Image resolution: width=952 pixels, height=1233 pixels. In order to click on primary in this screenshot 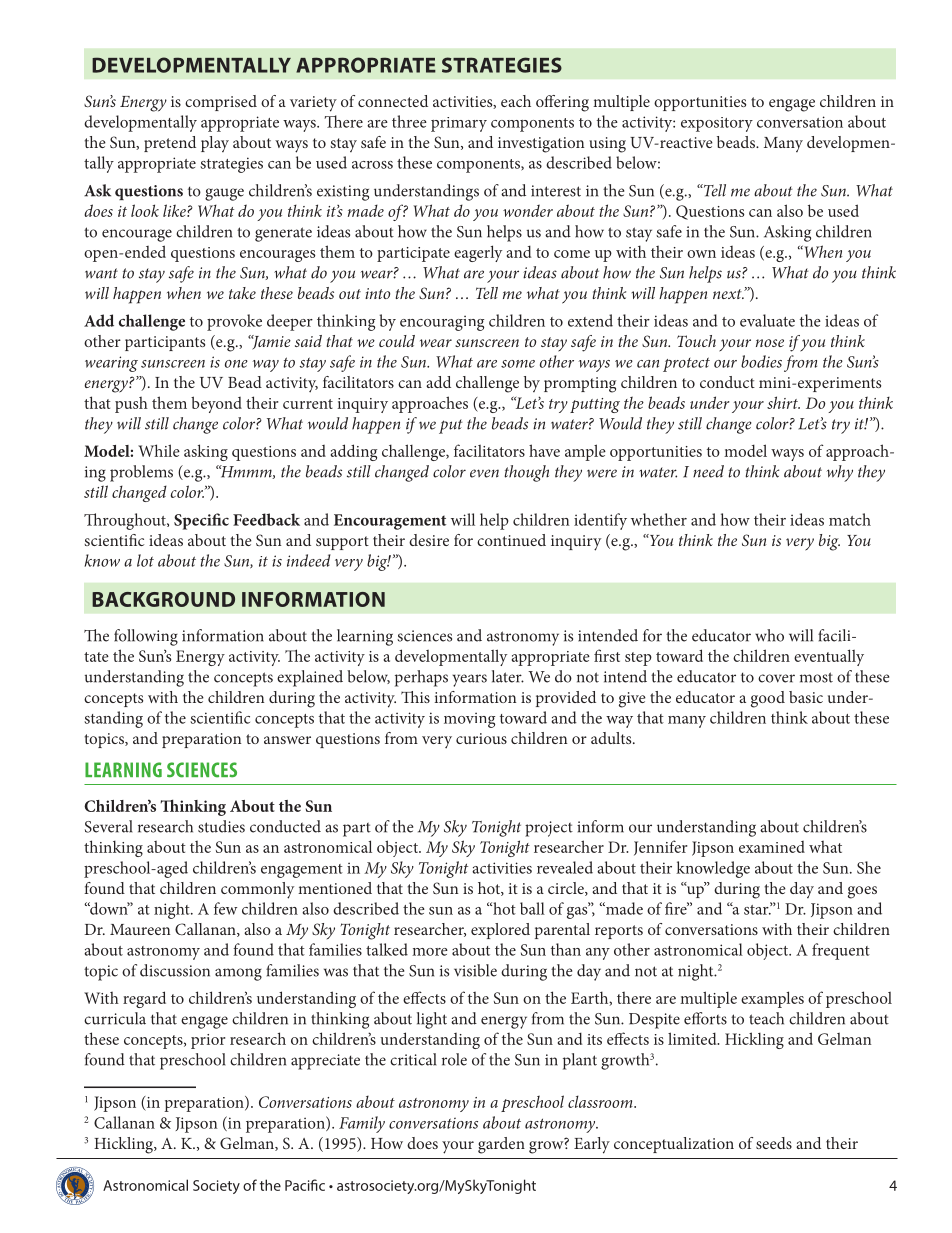, I will do `click(459, 124)`.
